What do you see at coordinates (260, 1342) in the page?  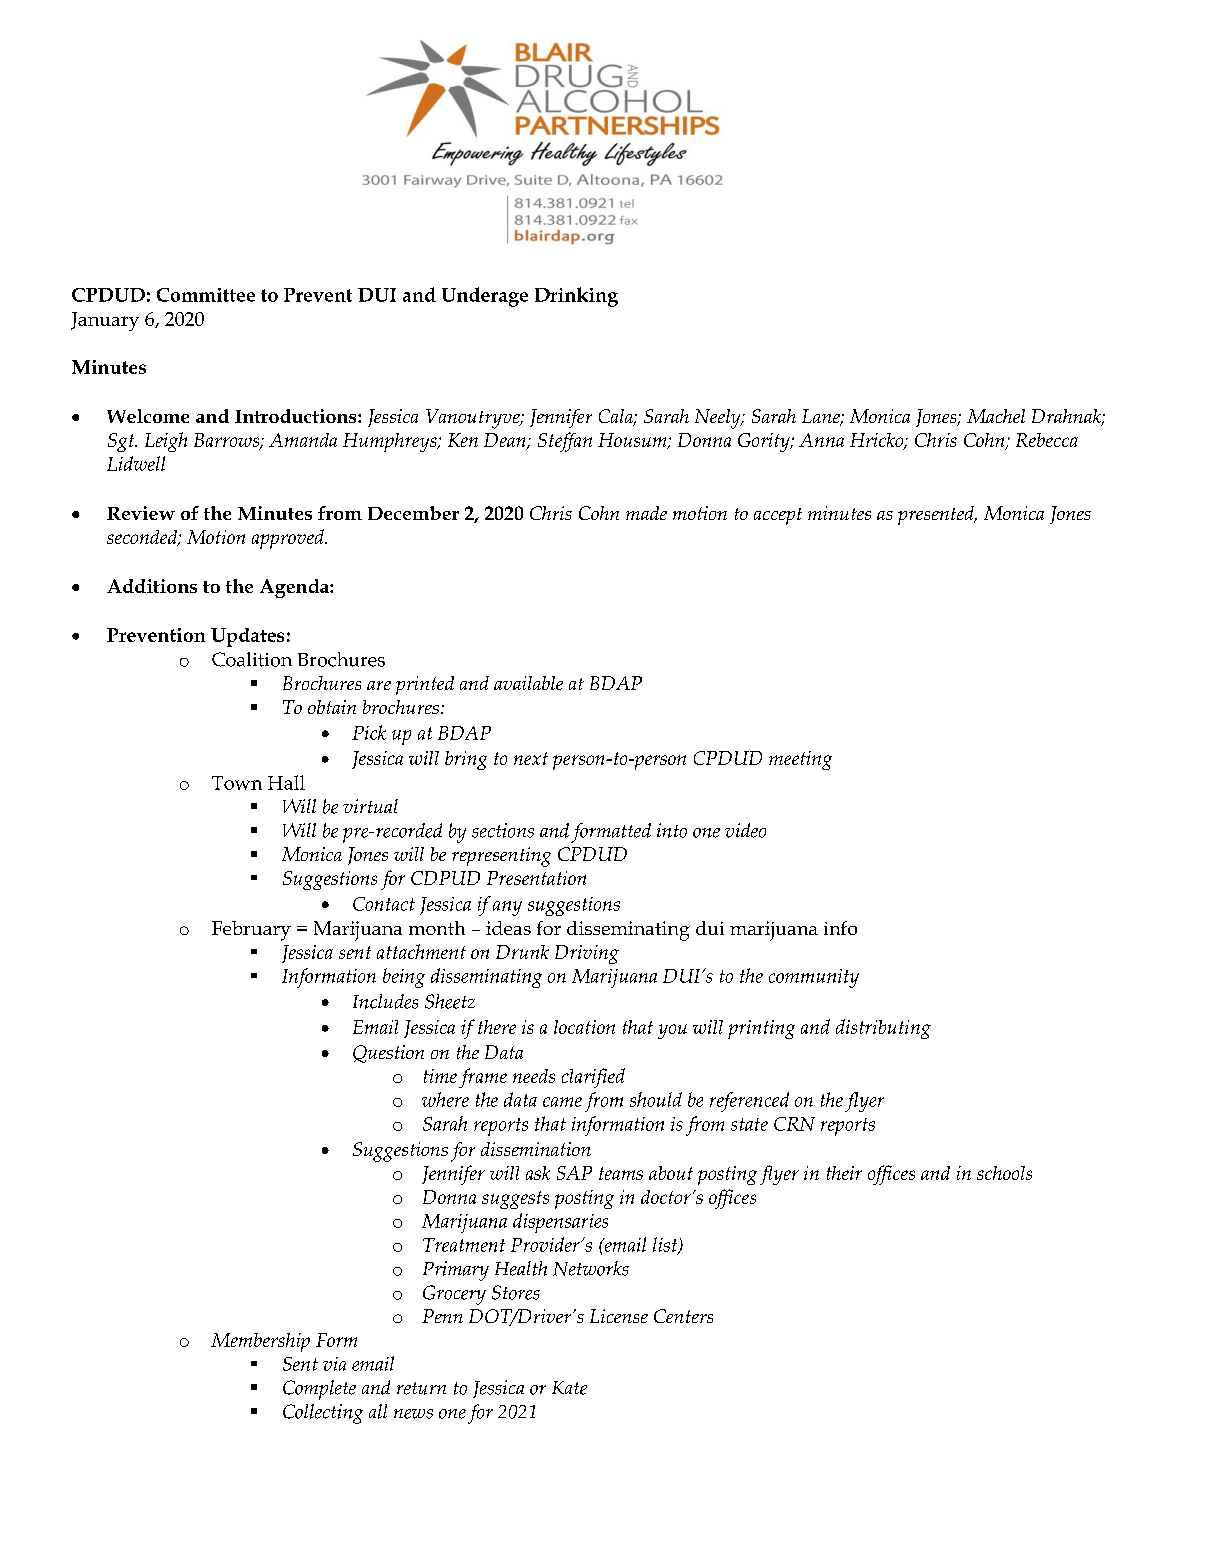 I see `Membership` at bounding box center [260, 1342].
